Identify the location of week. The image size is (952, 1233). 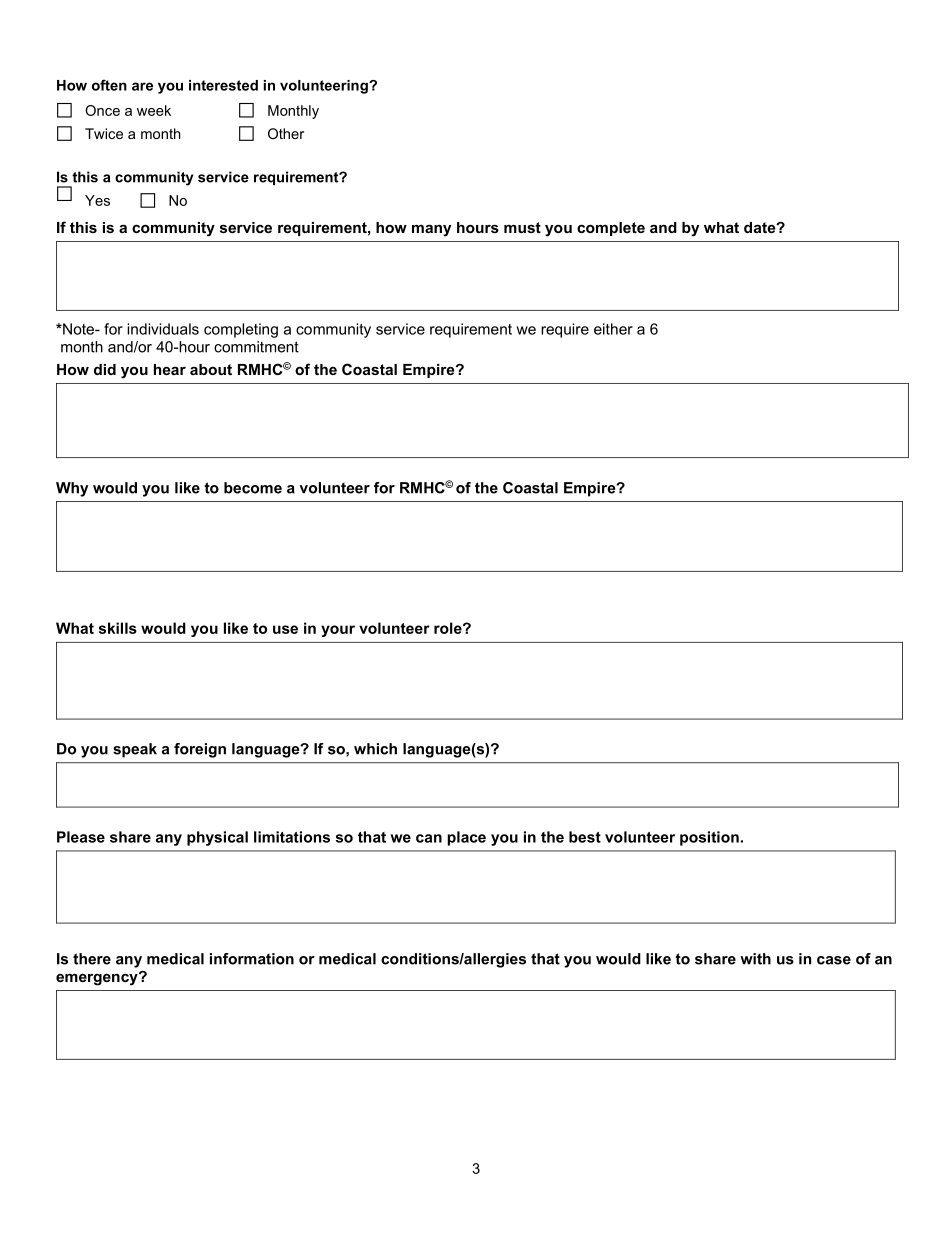
(154, 110).
